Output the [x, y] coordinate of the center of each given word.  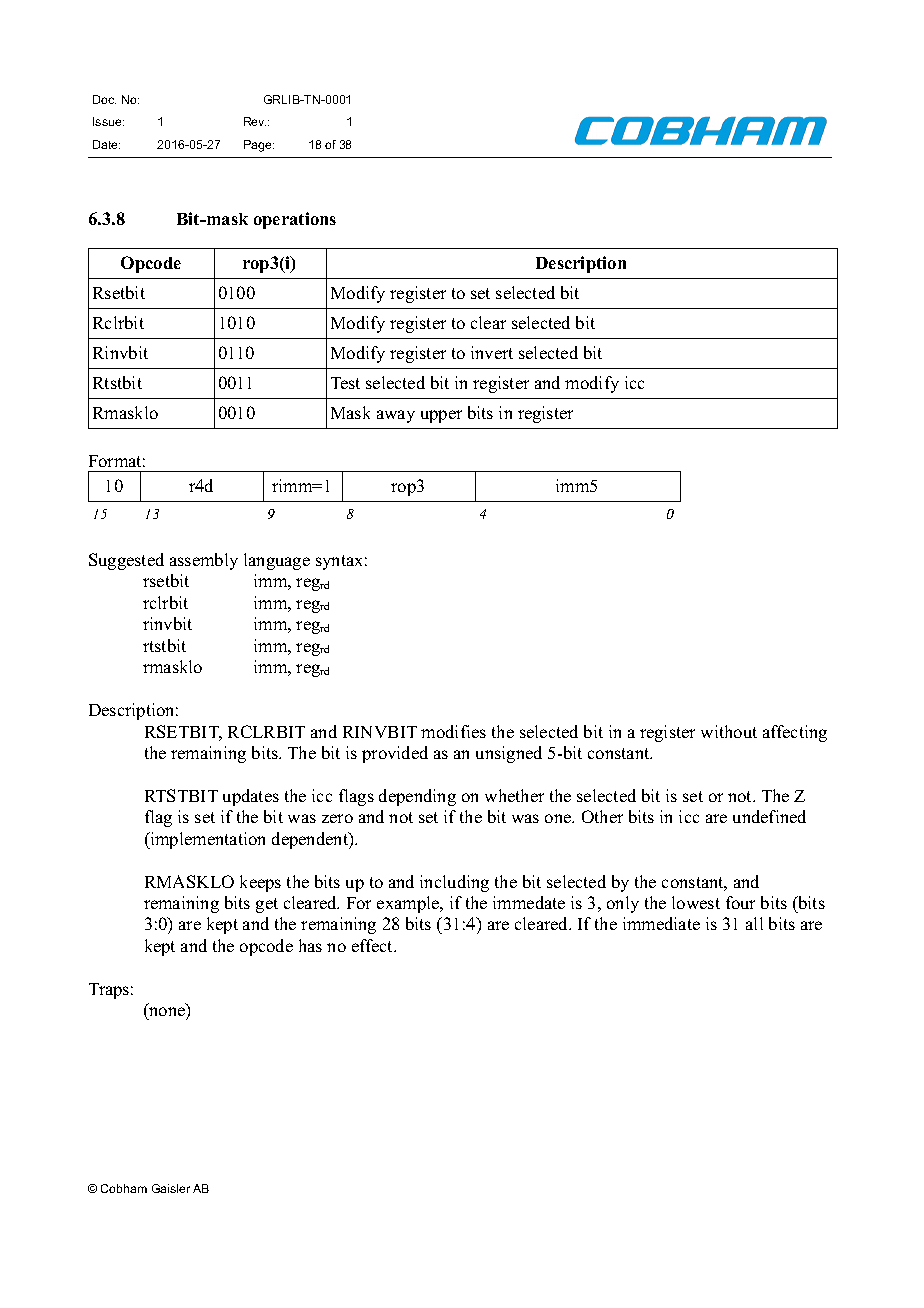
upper [441, 416]
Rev [255, 121]
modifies [453, 731]
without [729, 731]
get [267, 905]
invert [492, 352]
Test [345, 383]
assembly [204, 561]
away [396, 416]
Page [259, 146]
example [409, 904]
